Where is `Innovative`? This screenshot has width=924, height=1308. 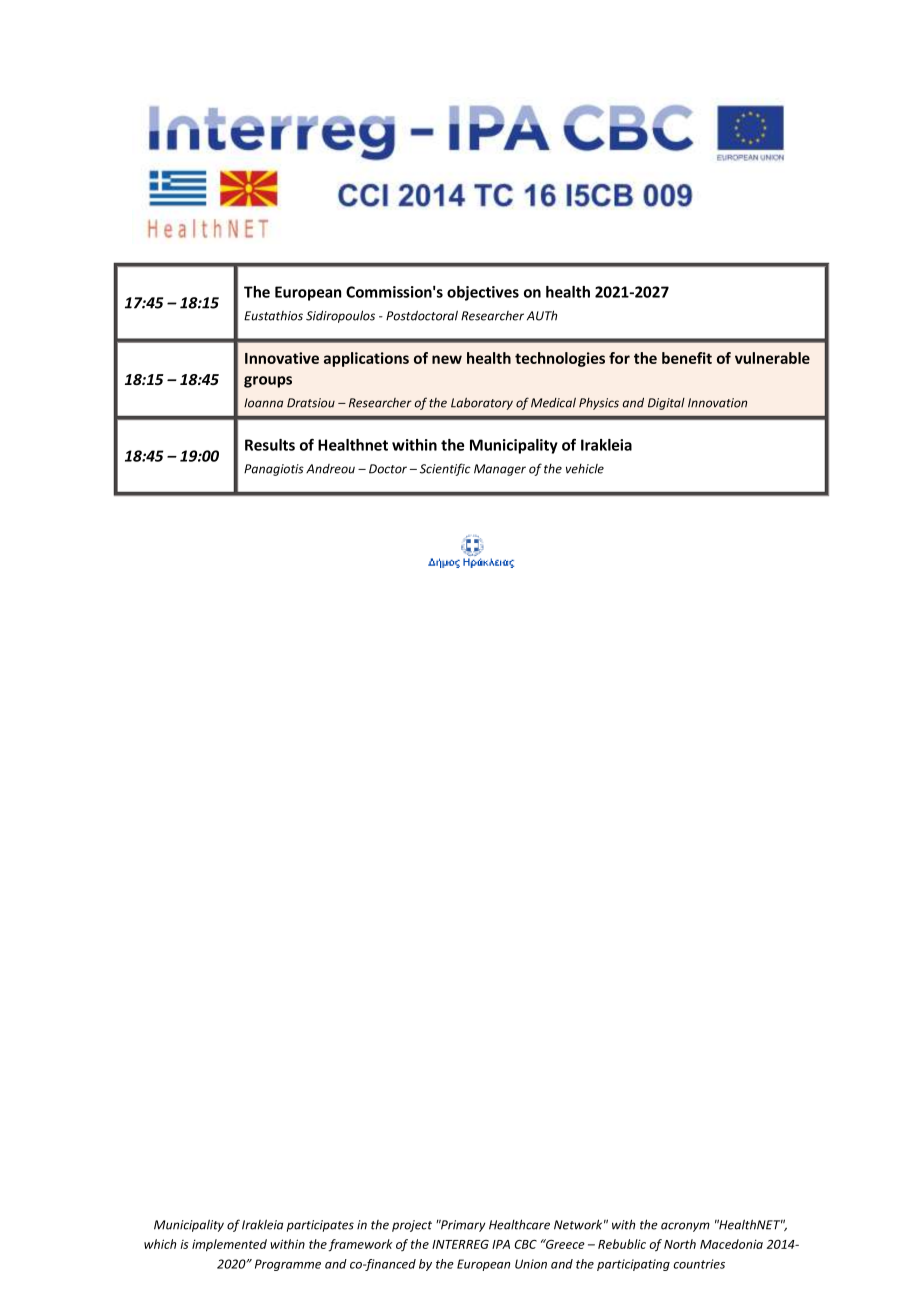
Innovative is located at coordinates (282, 358).
